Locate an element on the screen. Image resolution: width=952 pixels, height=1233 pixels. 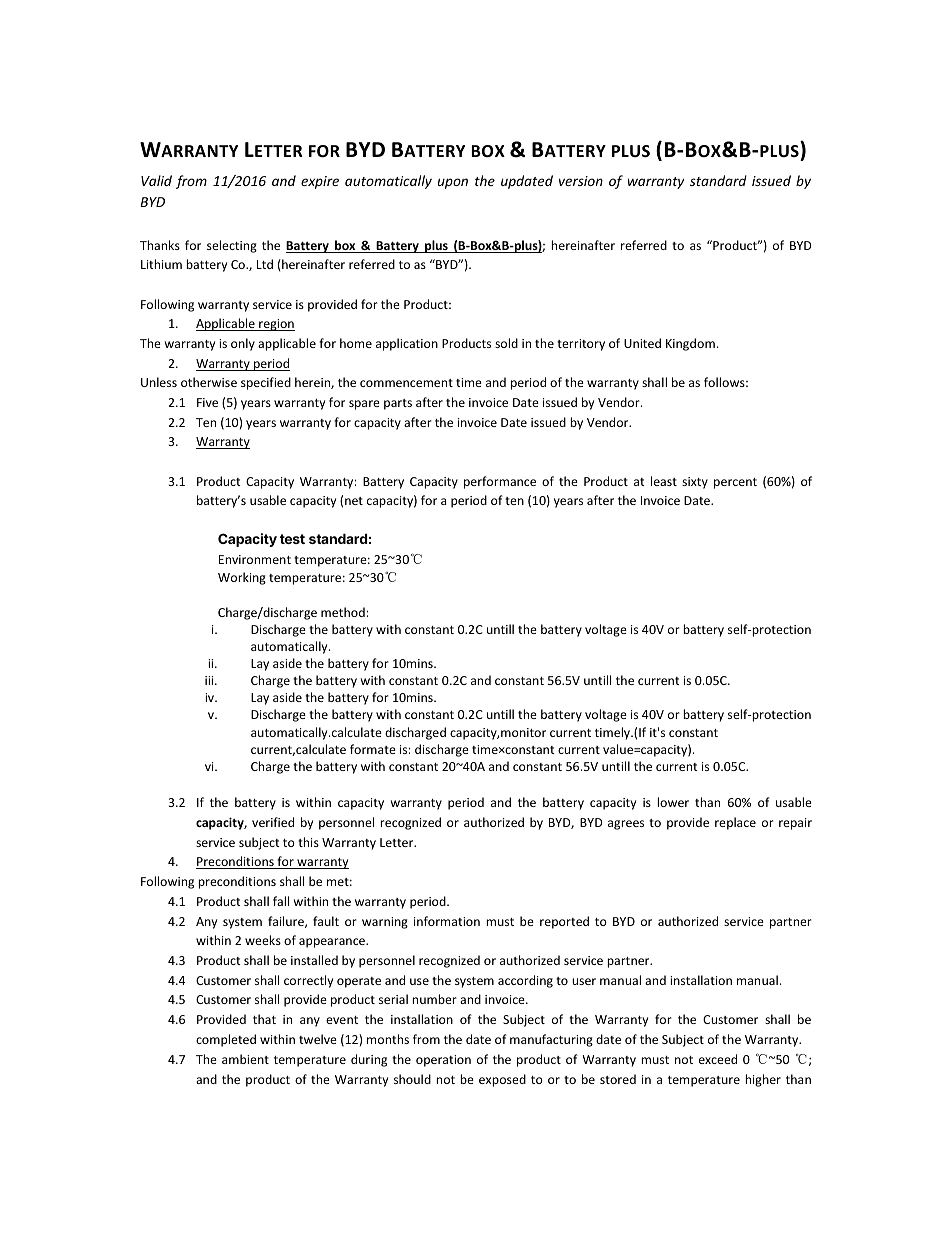
verified is located at coordinates (273, 822).
